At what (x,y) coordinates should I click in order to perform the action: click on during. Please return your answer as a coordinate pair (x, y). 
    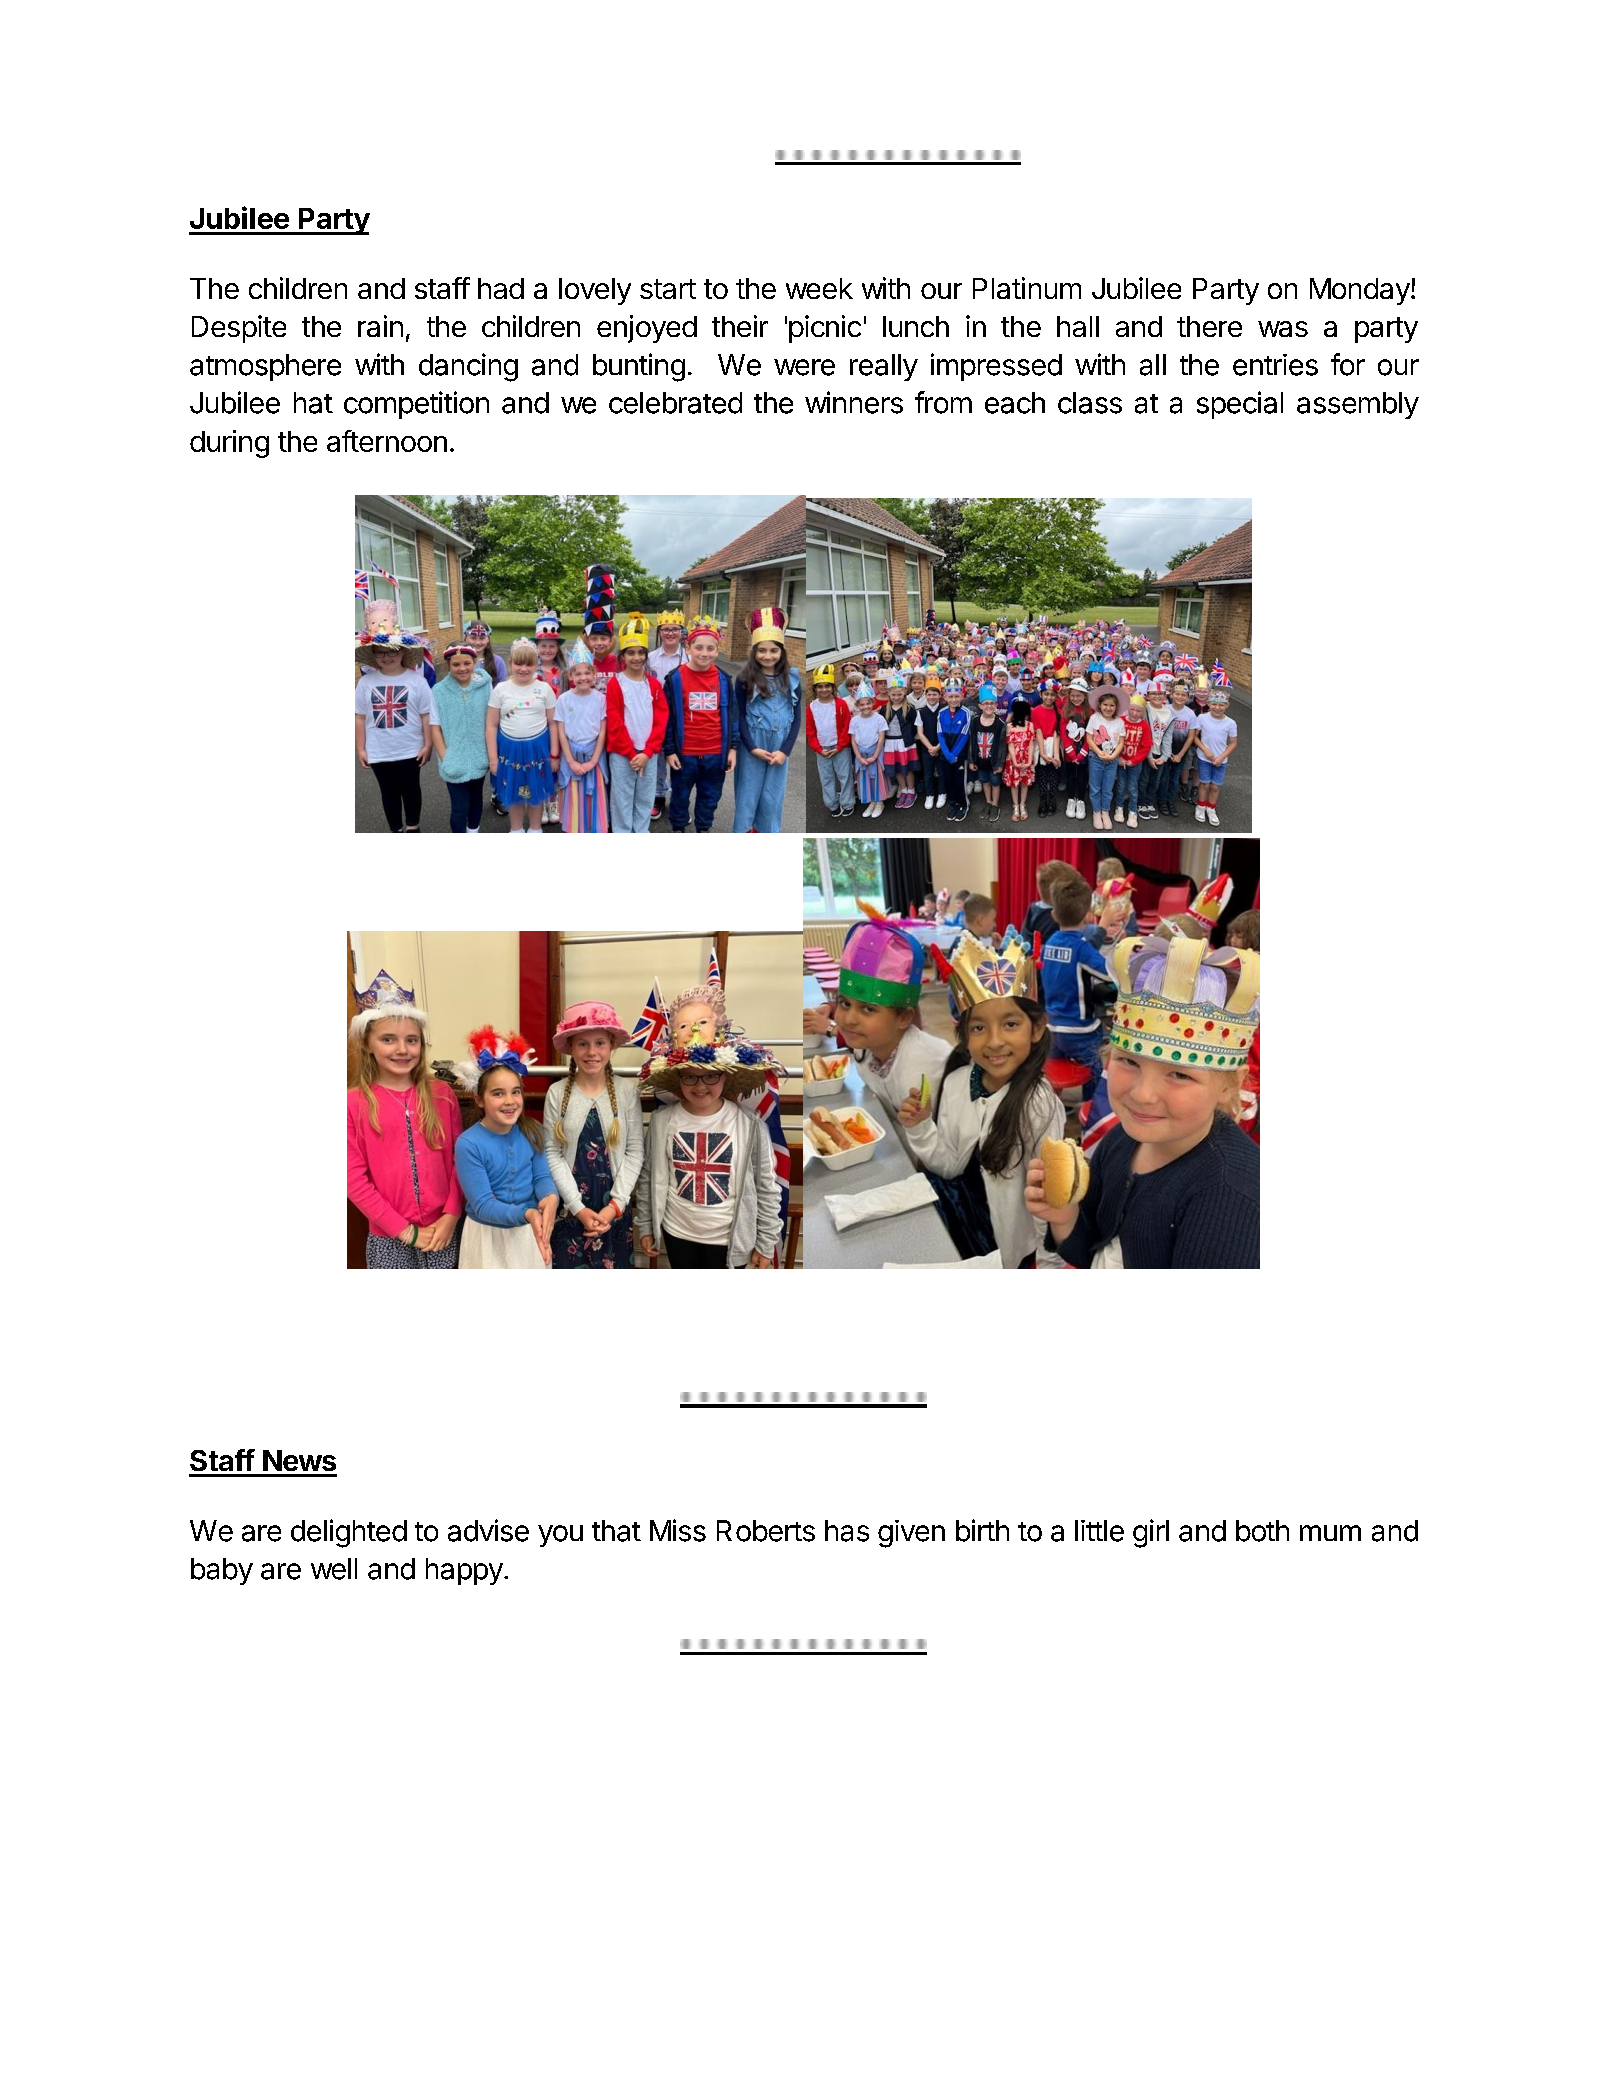
    Looking at the image, I should click on (229, 444).
